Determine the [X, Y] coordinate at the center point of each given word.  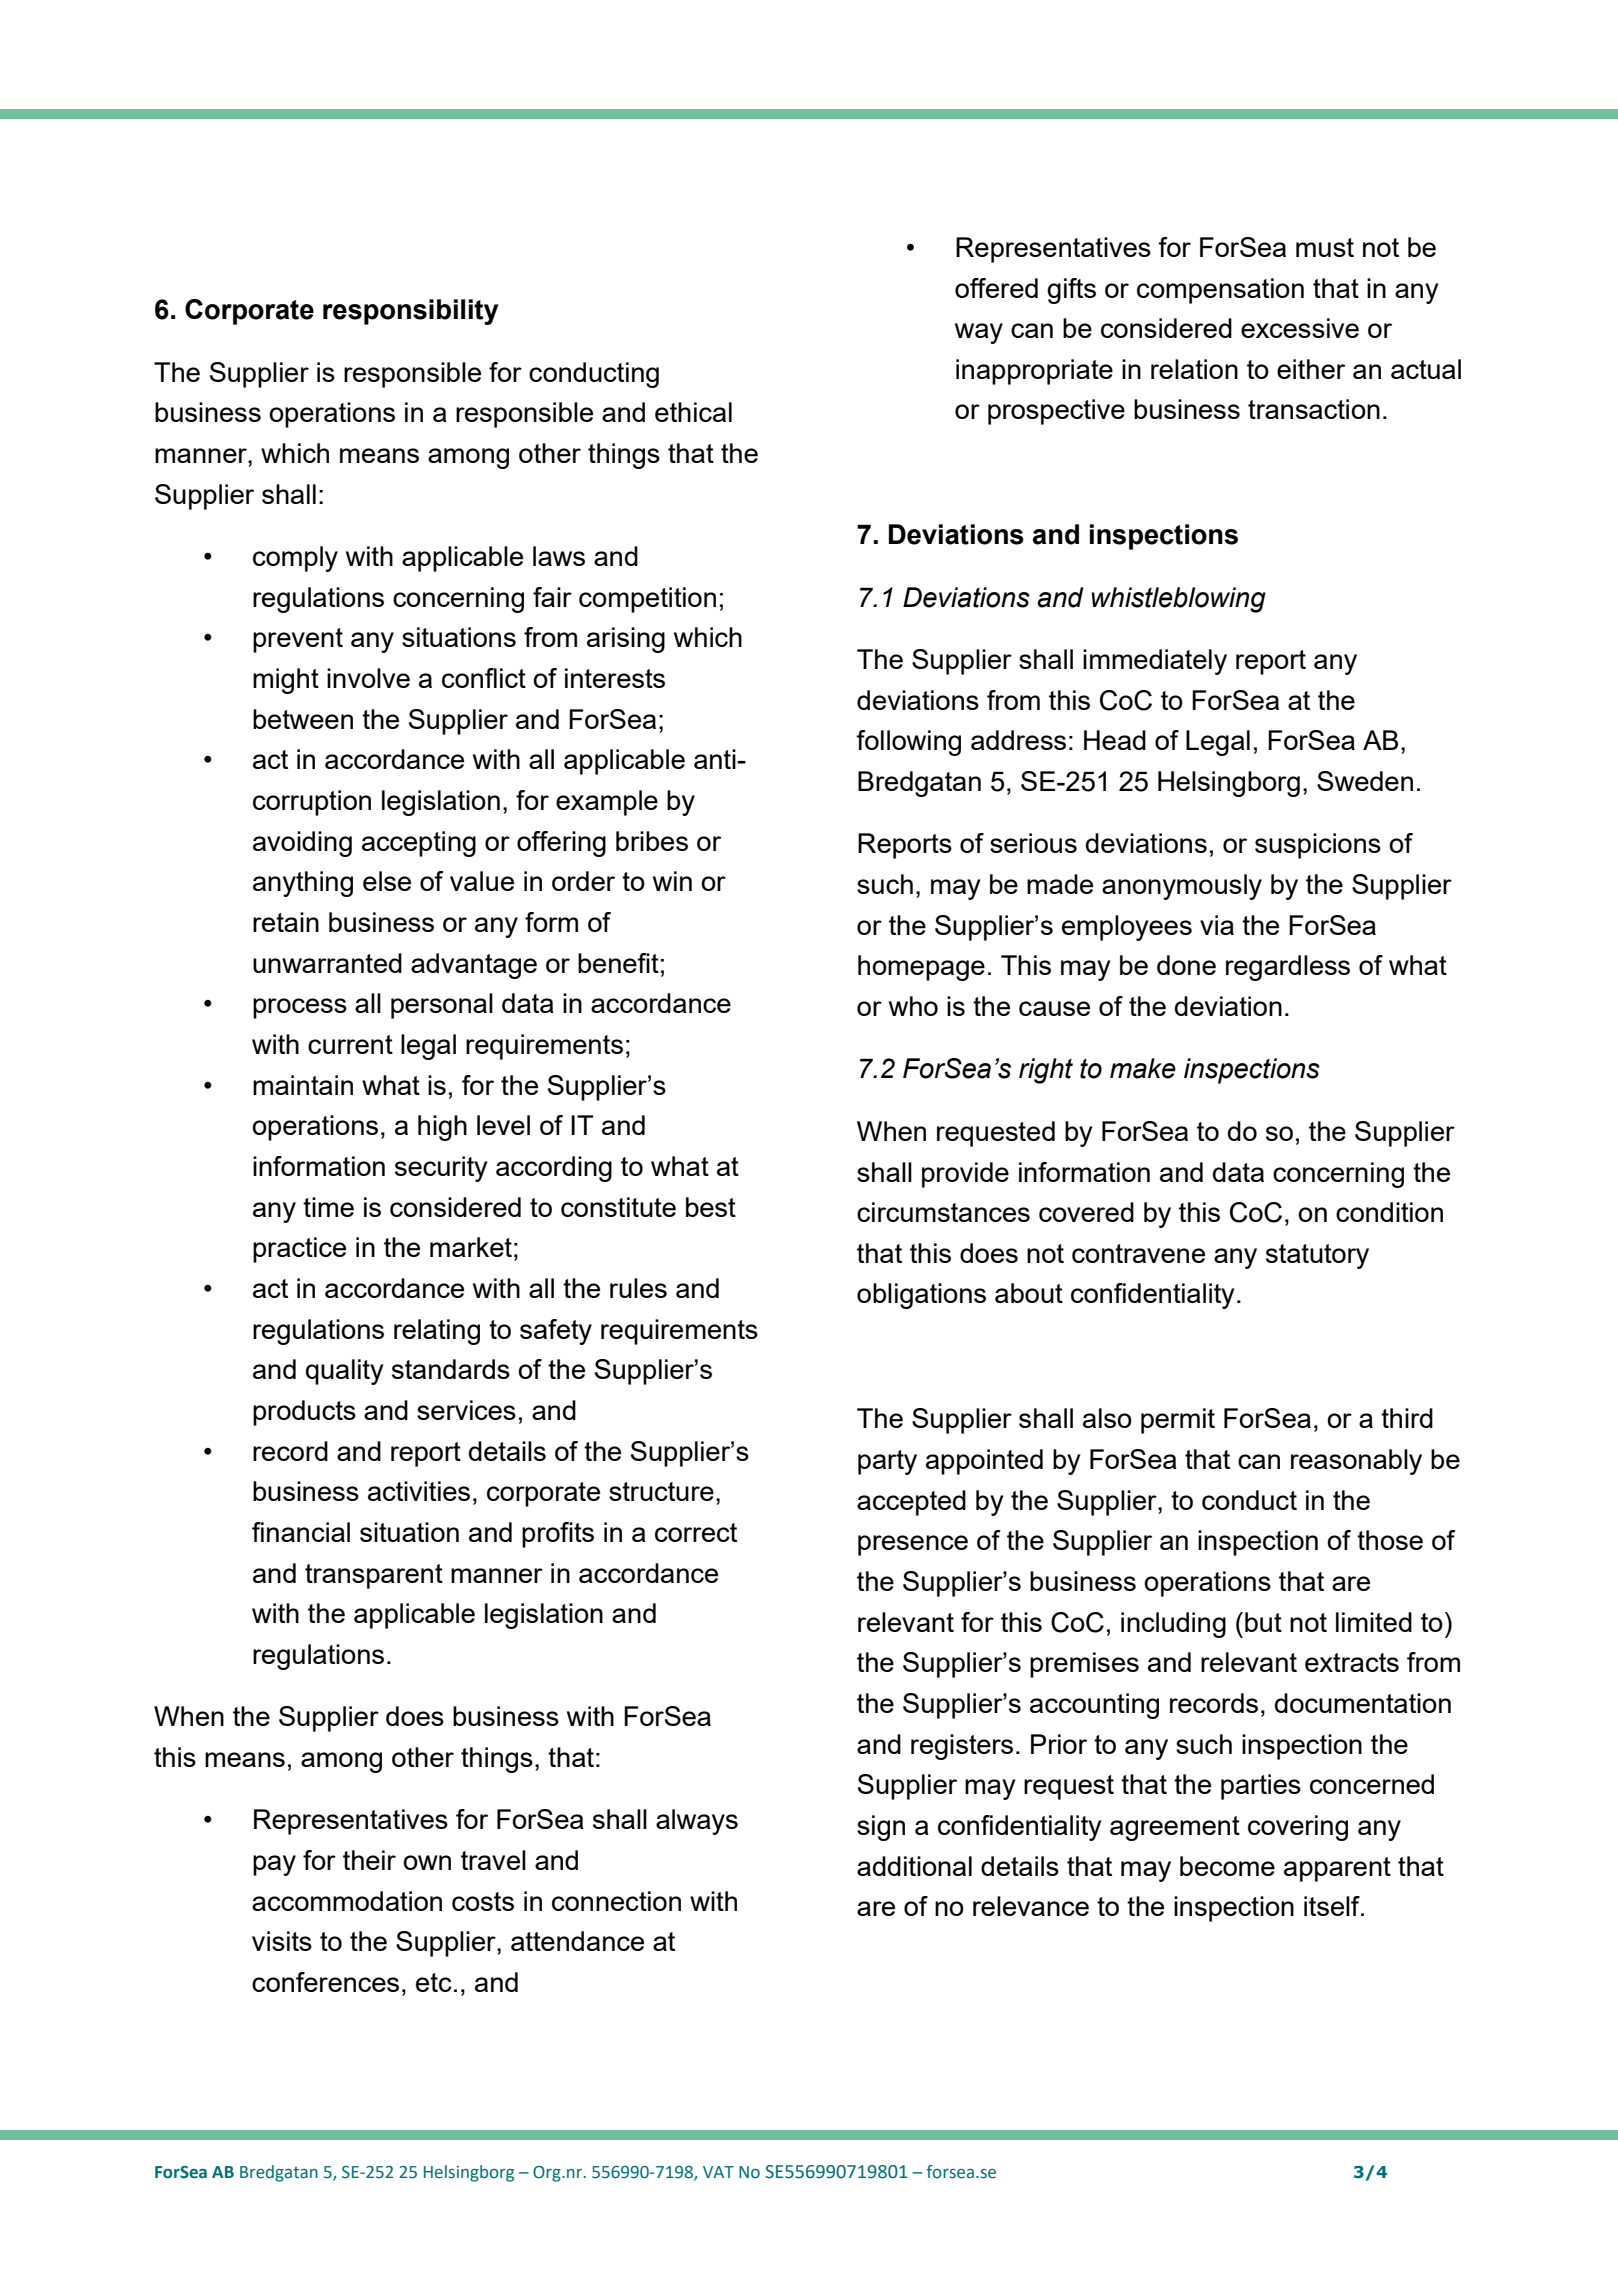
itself [1333, 1906]
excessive [1300, 328]
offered [996, 288]
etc [434, 1982]
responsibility [410, 312]
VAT [718, 2172]
